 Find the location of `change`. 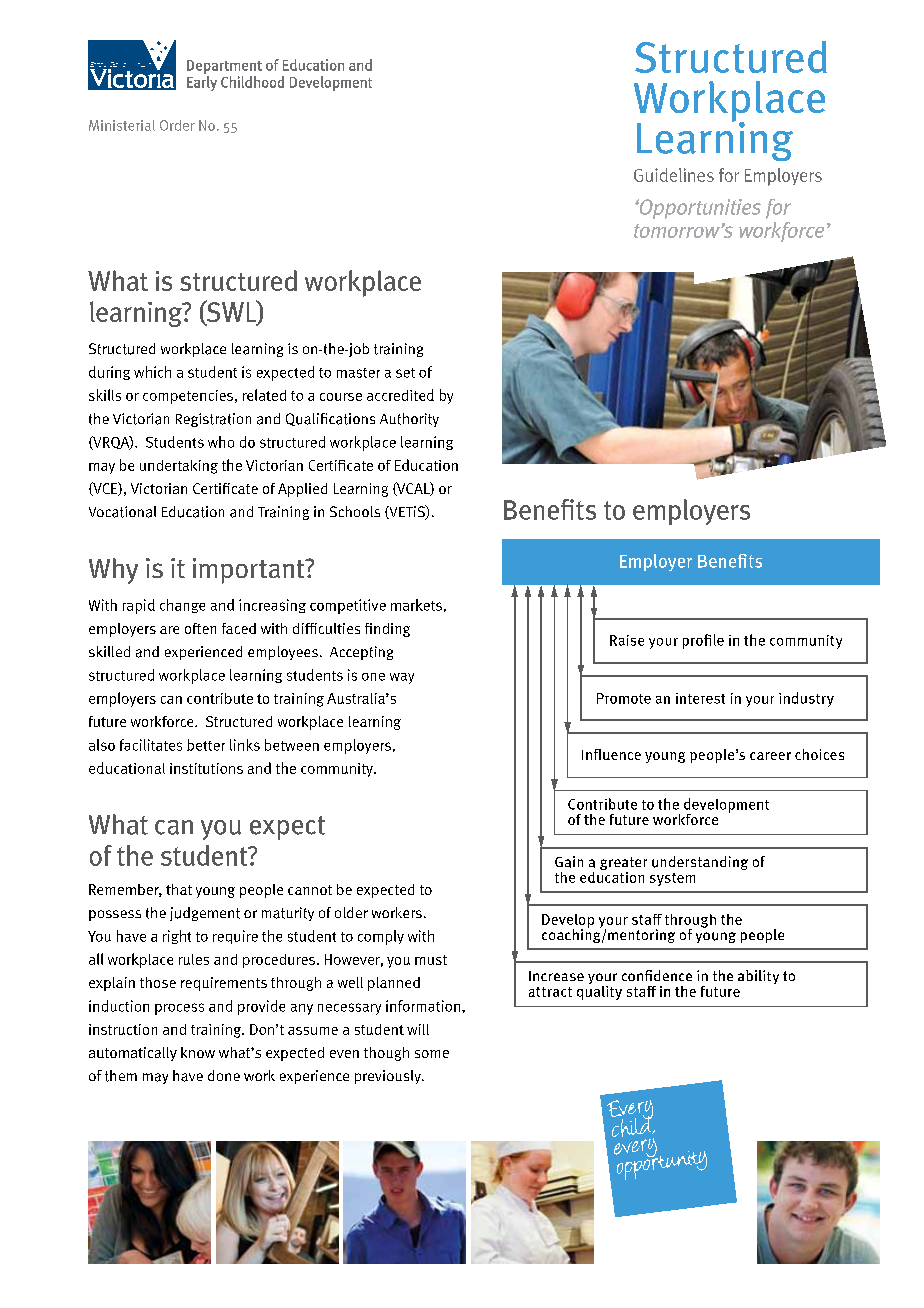

change is located at coordinates (182, 606).
